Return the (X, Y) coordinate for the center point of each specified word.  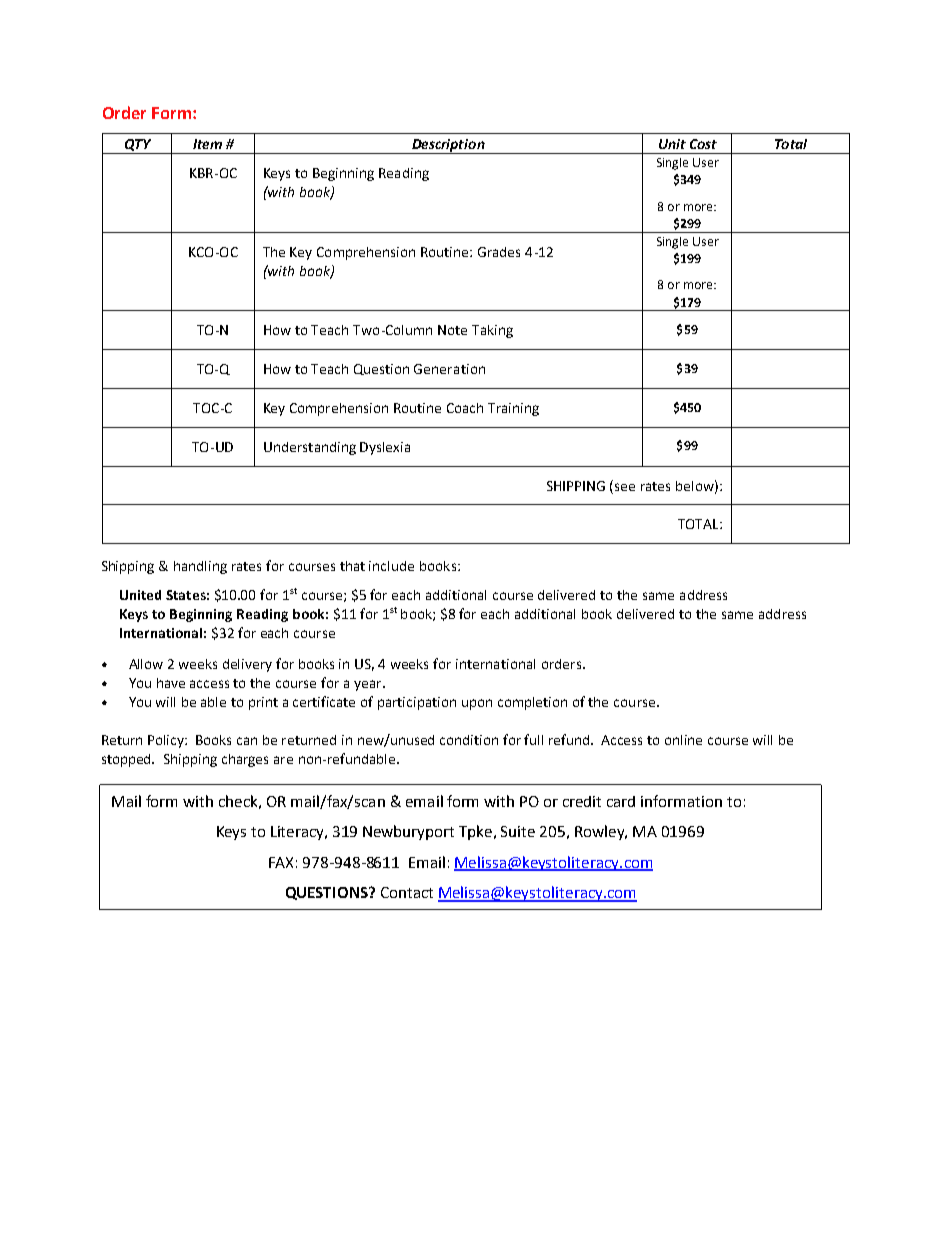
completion (532, 703)
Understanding (310, 448)
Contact (407, 892)
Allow (146, 664)
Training (513, 409)
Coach (465, 408)
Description (448, 146)
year (369, 685)
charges (245, 760)
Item (207, 144)
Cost (703, 144)
